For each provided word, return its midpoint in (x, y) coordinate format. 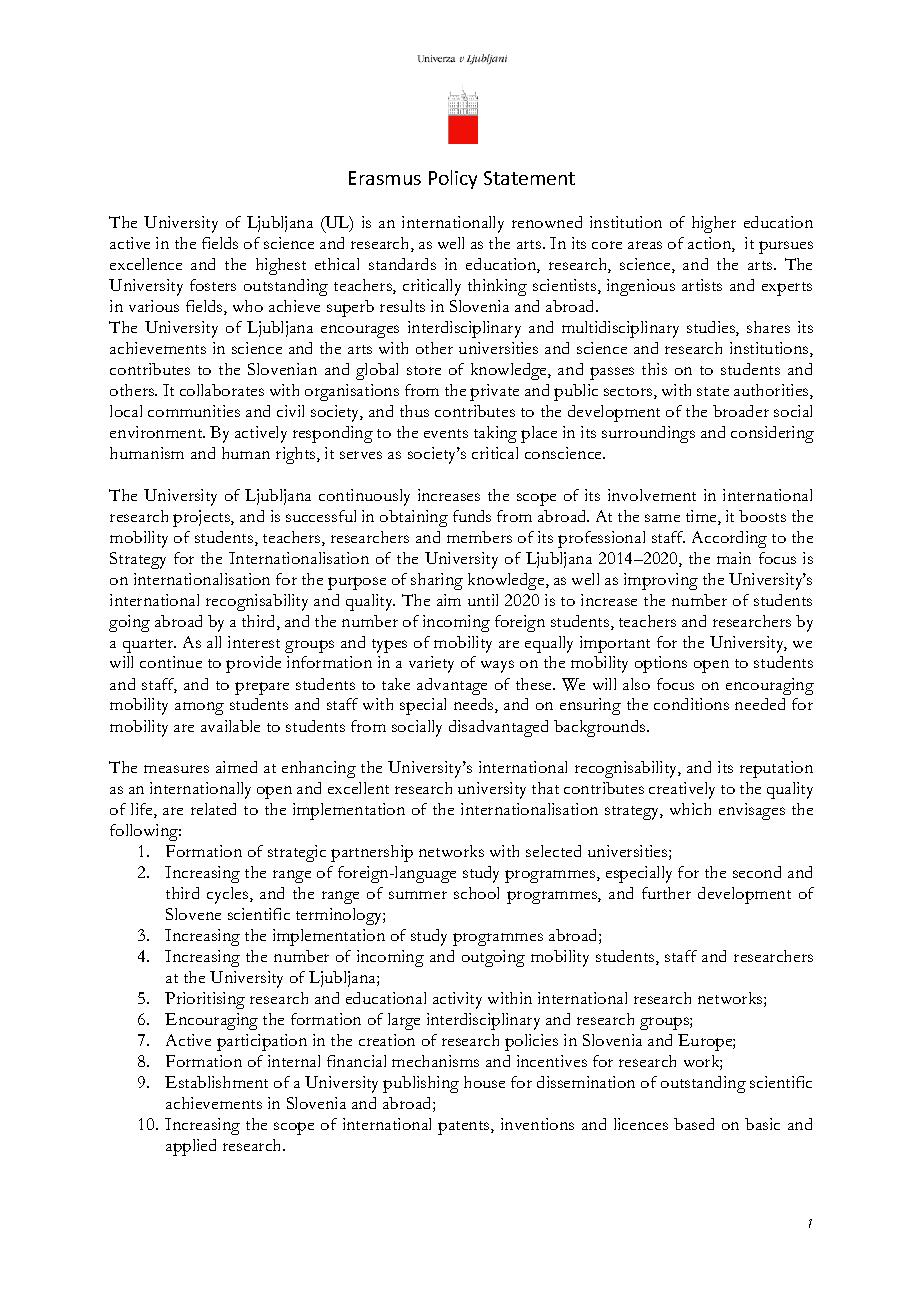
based (694, 1124)
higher (714, 224)
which (690, 809)
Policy (453, 179)
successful (321, 516)
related (213, 809)
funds (472, 516)
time (702, 517)
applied (191, 1147)
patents (465, 1128)
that (545, 788)
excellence (146, 264)
